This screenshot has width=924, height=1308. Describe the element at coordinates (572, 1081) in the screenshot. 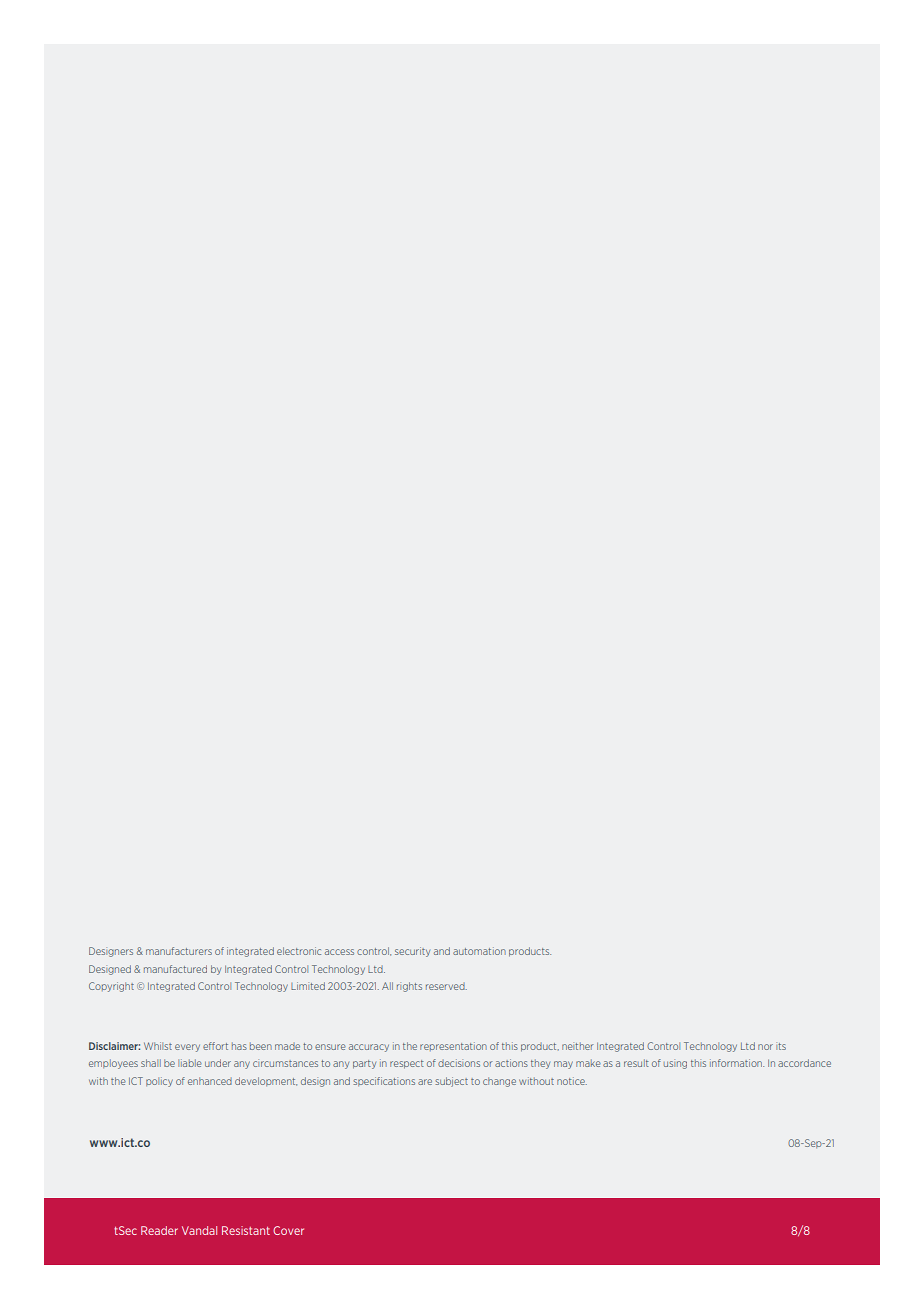

I see `notice` at that location.
